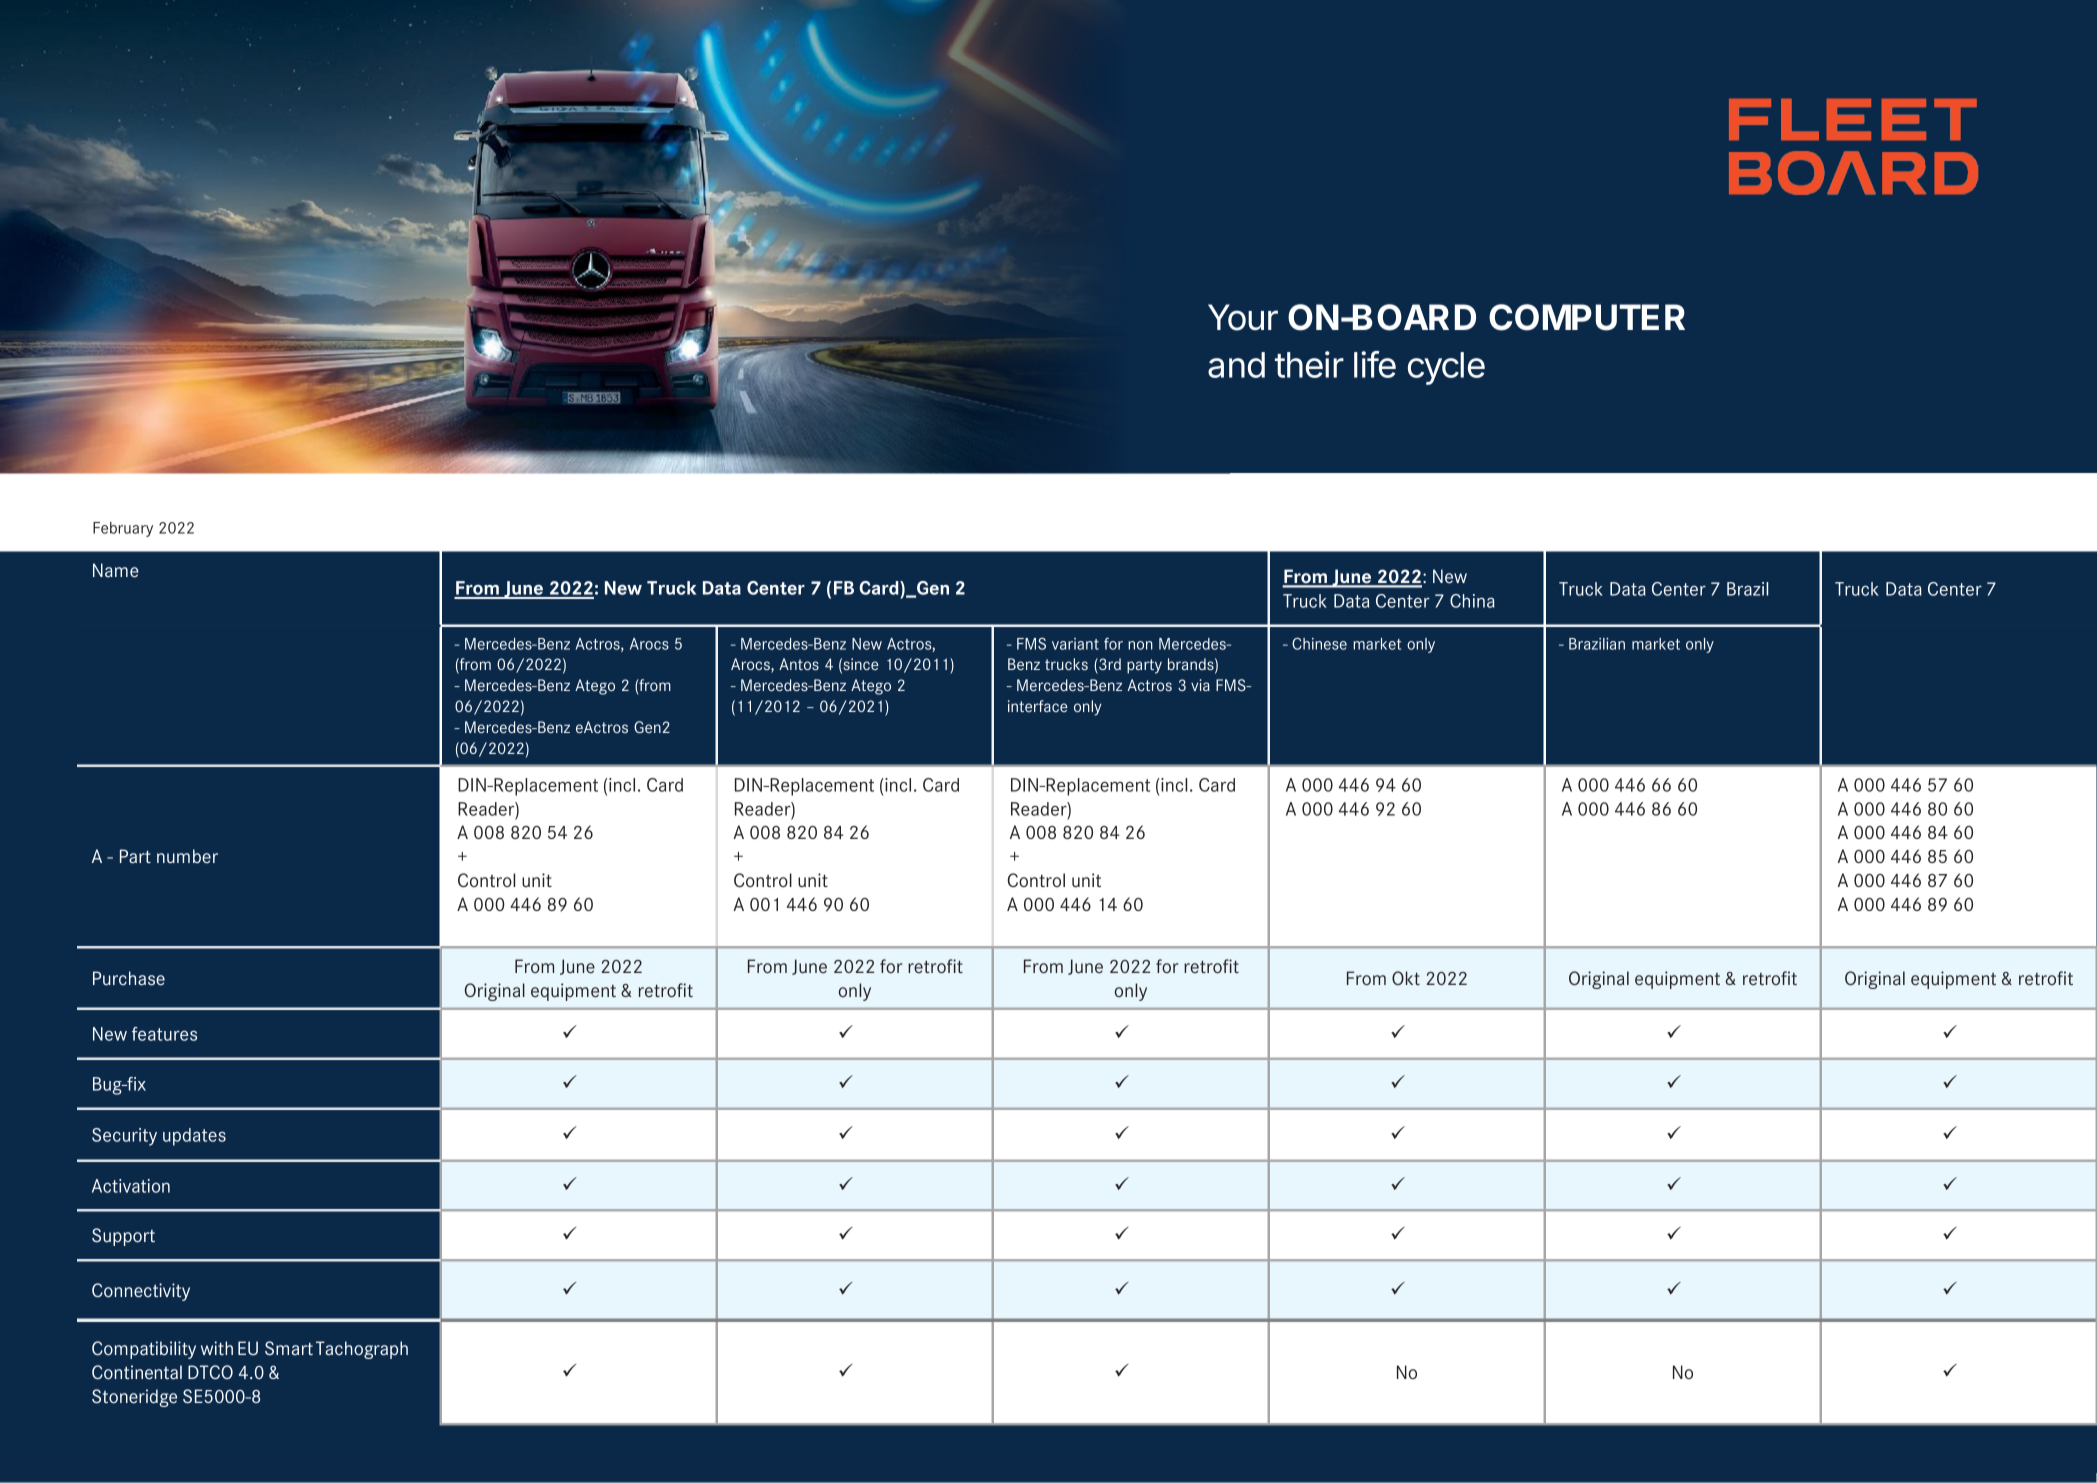 The height and width of the screenshot is (1483, 2097). What do you see at coordinates (217, 1348) in the screenshot?
I see `with` at bounding box center [217, 1348].
